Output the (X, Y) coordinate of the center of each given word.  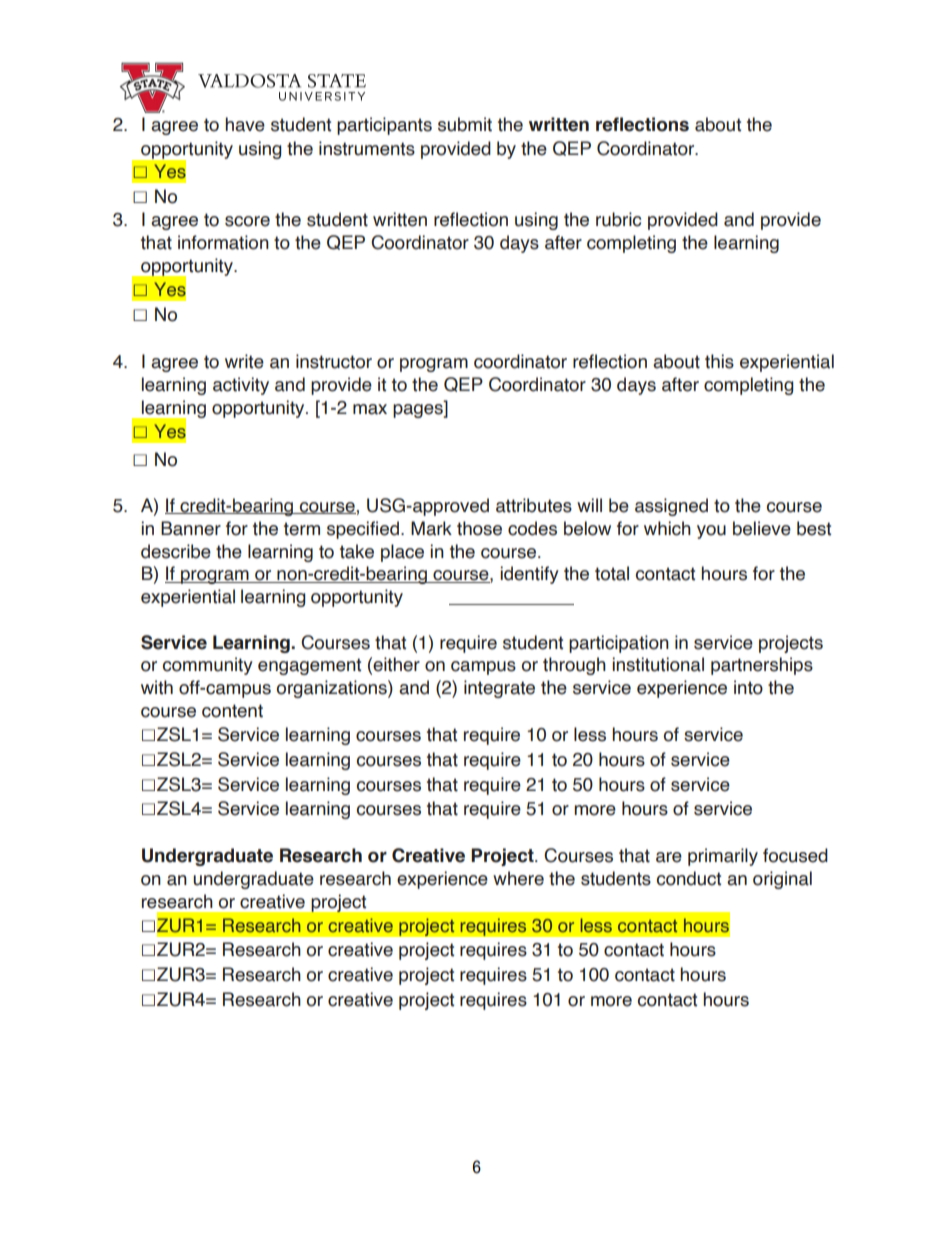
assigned (671, 507)
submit (465, 124)
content (232, 711)
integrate (499, 689)
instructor (334, 361)
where (518, 878)
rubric (618, 219)
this (719, 361)
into (748, 687)
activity (241, 386)
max (370, 409)
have (245, 124)
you (711, 532)
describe (176, 551)
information (223, 242)
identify (529, 575)
